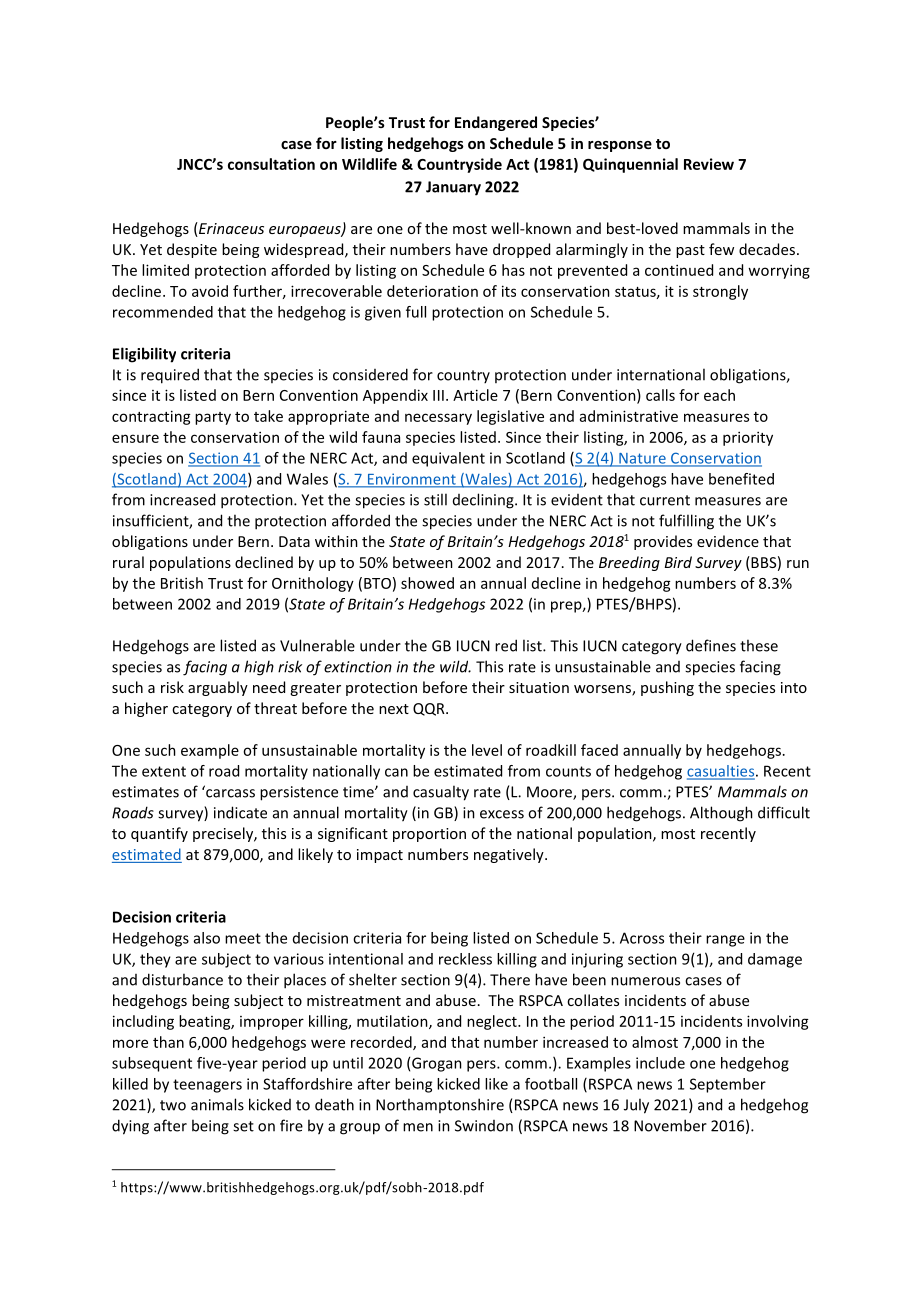 This document has width=924, height=1308. I want to click on consultation, so click(271, 164).
